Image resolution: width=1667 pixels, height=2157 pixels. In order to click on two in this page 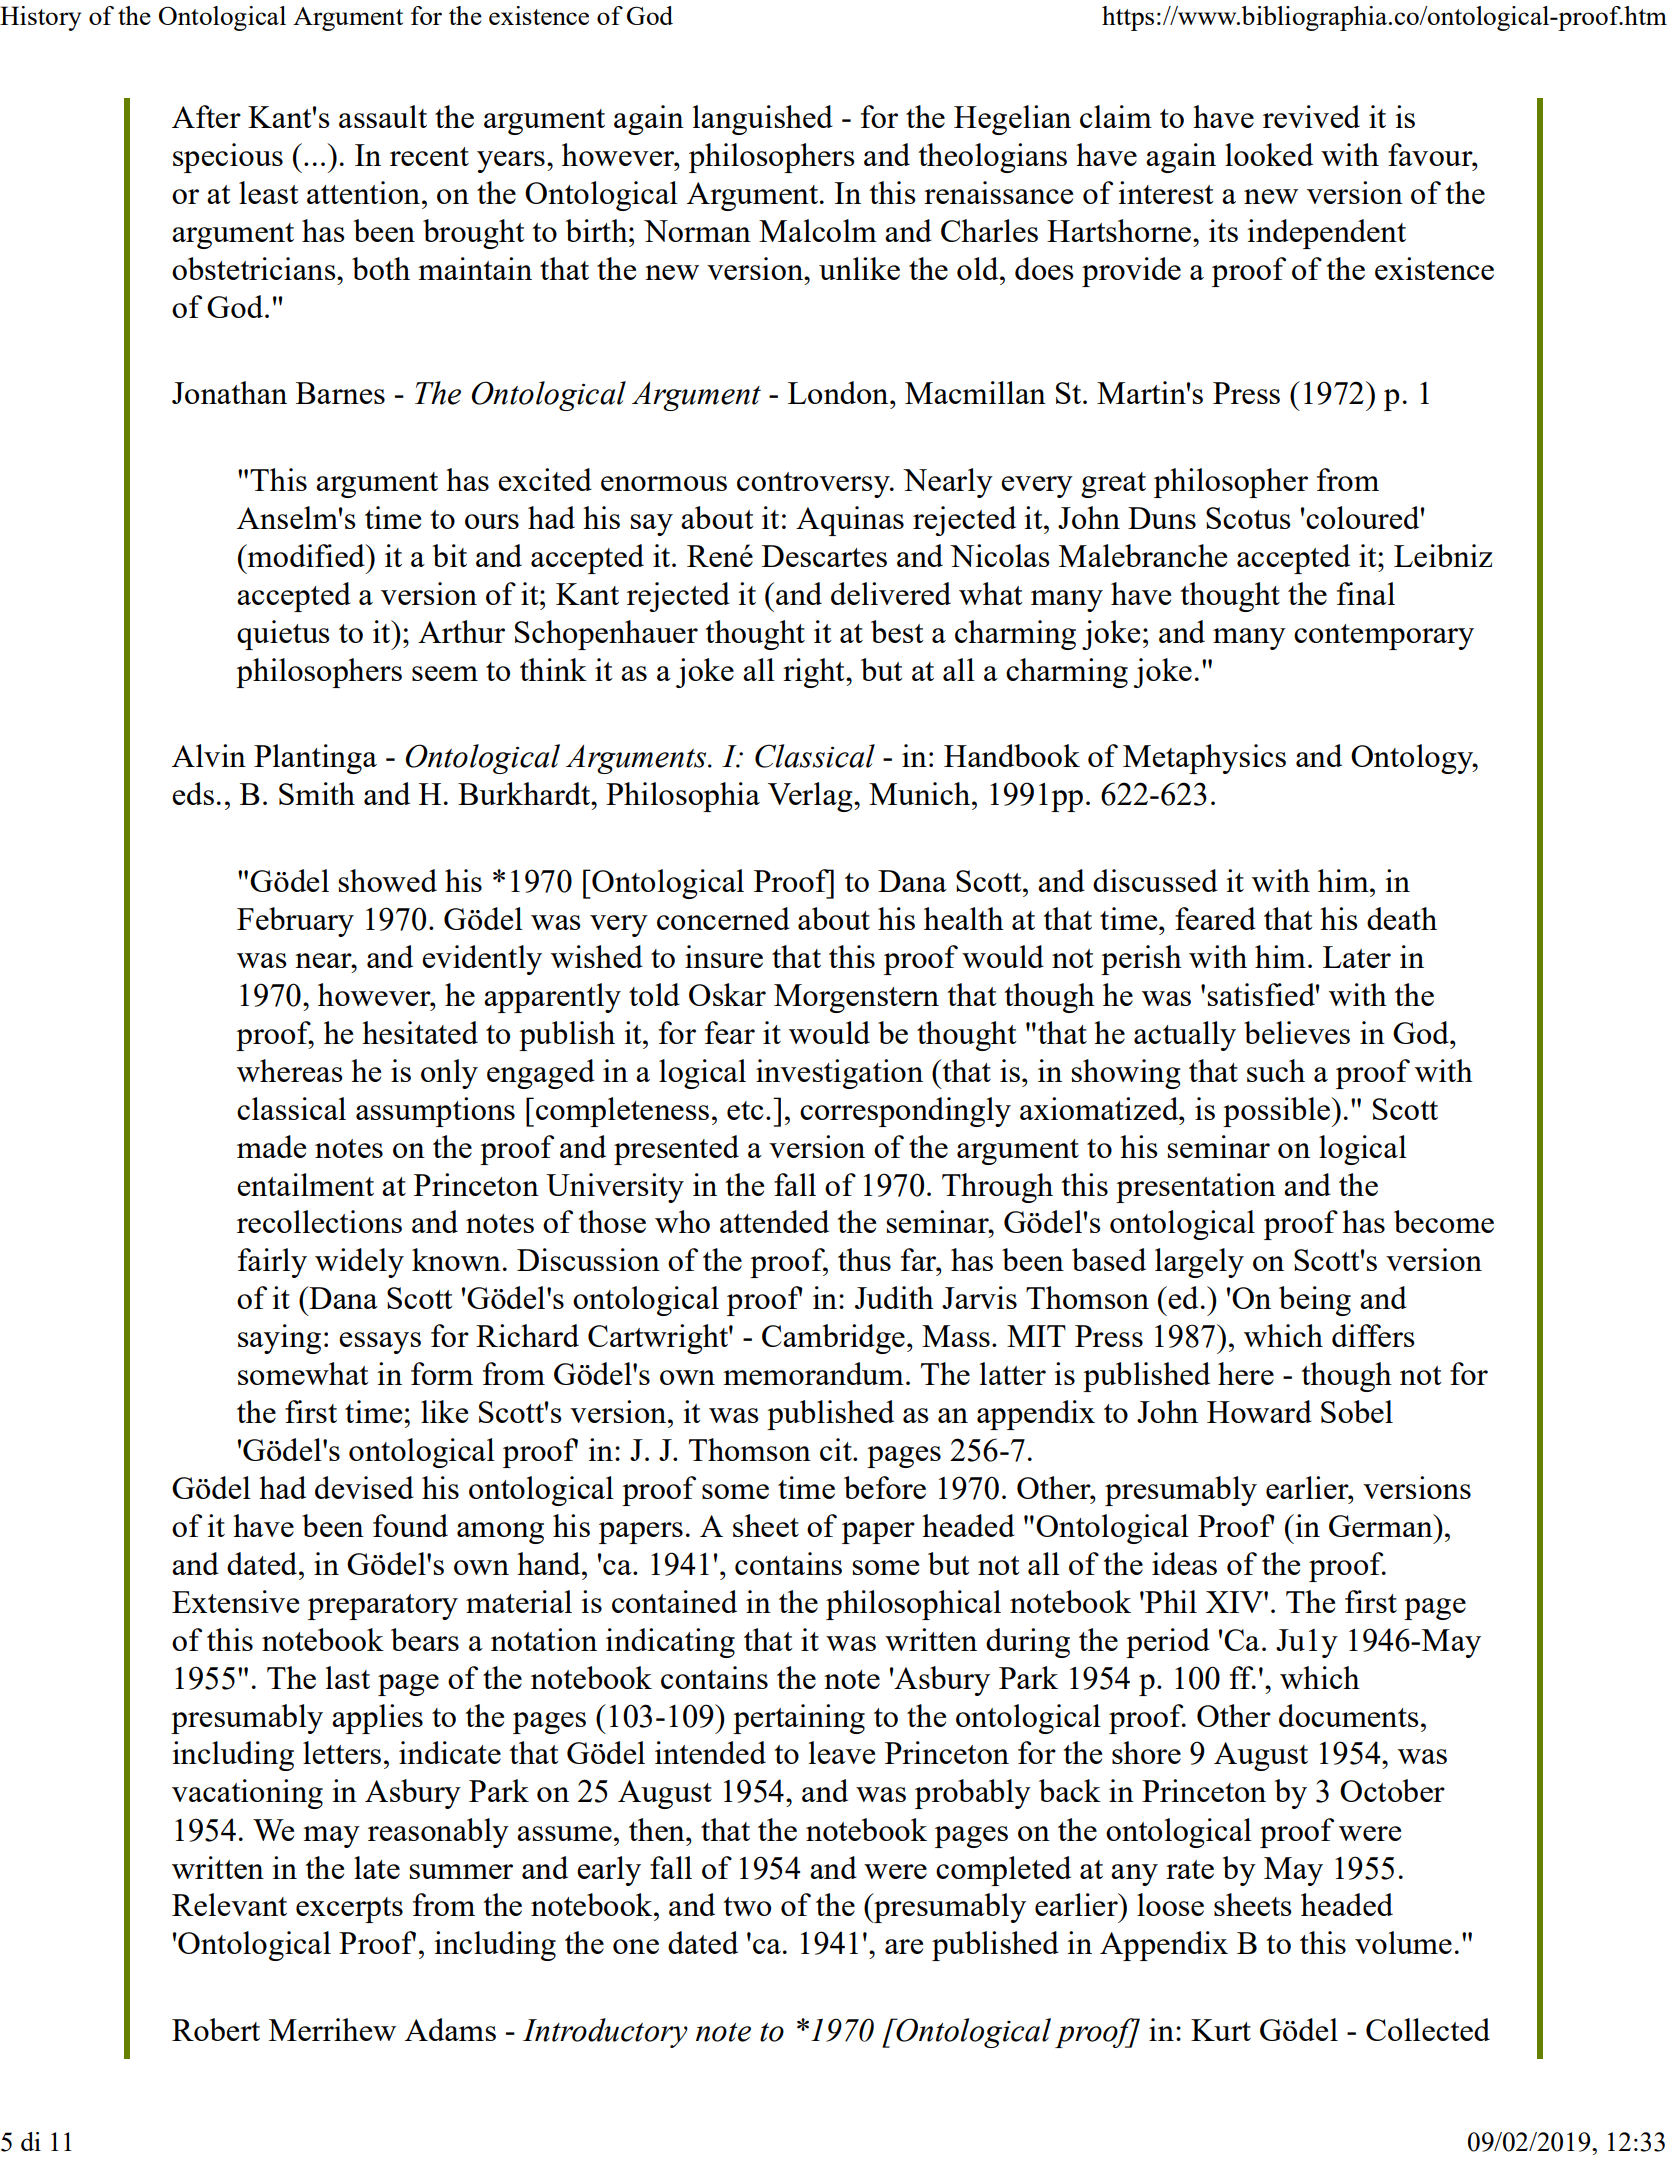, I will do `click(747, 1906)`.
